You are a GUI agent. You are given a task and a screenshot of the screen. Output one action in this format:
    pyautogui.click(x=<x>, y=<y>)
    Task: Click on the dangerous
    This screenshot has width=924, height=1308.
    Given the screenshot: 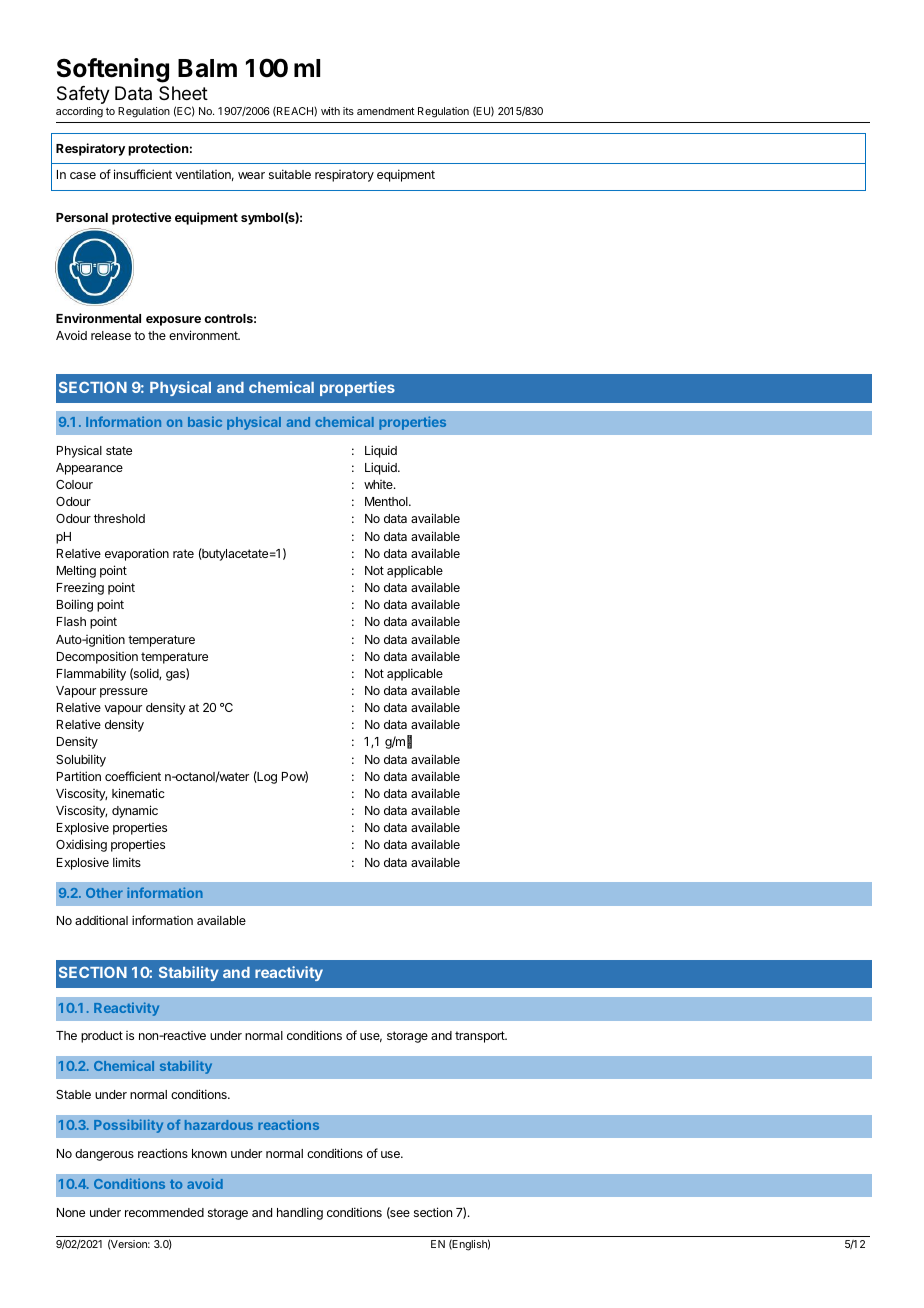 What is the action you would take?
    pyautogui.click(x=104, y=1155)
